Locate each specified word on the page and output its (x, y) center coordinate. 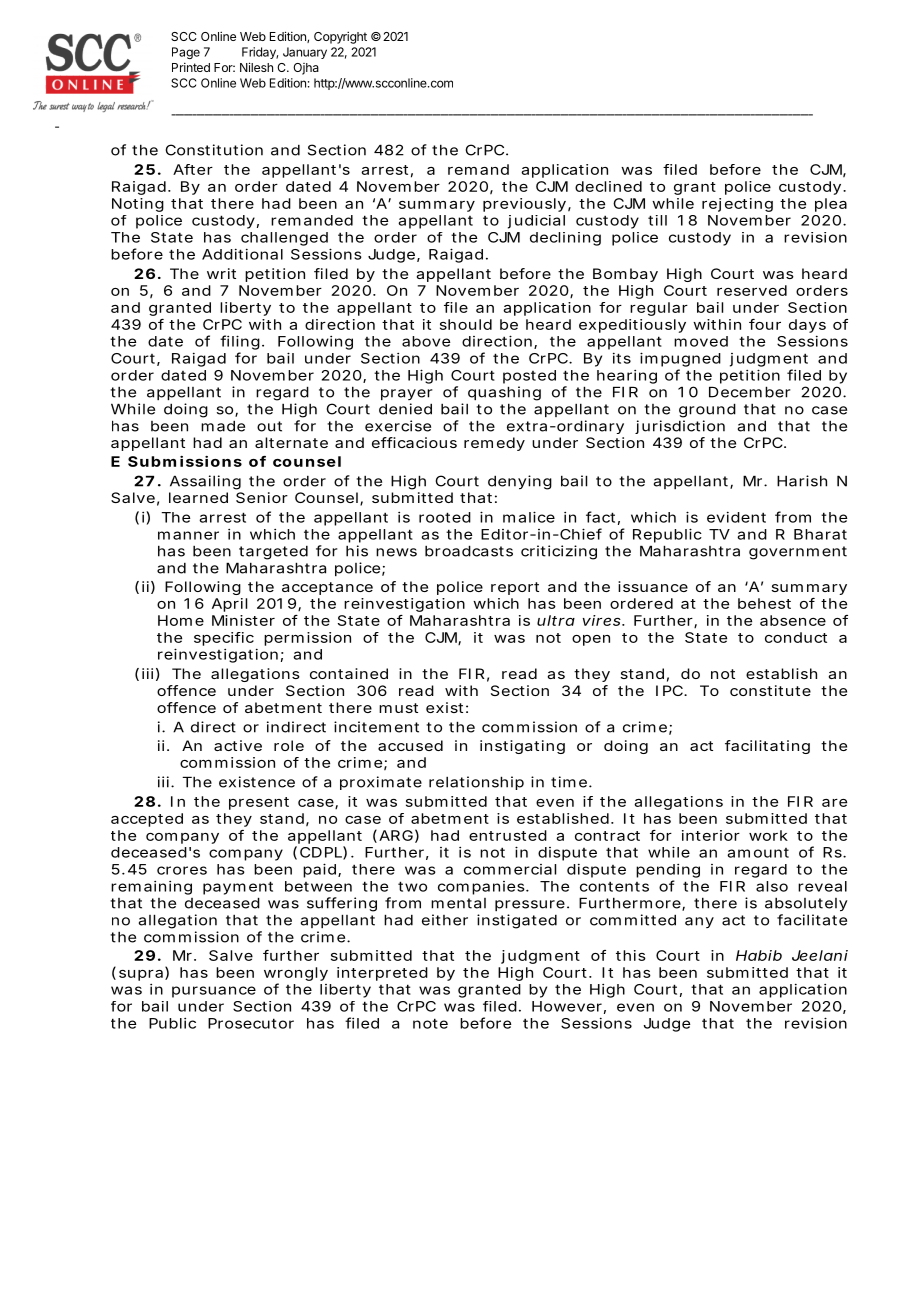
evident (736, 517)
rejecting (737, 205)
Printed (191, 67)
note (430, 1023)
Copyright (340, 37)
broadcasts (469, 551)
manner (188, 535)
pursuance (214, 992)
